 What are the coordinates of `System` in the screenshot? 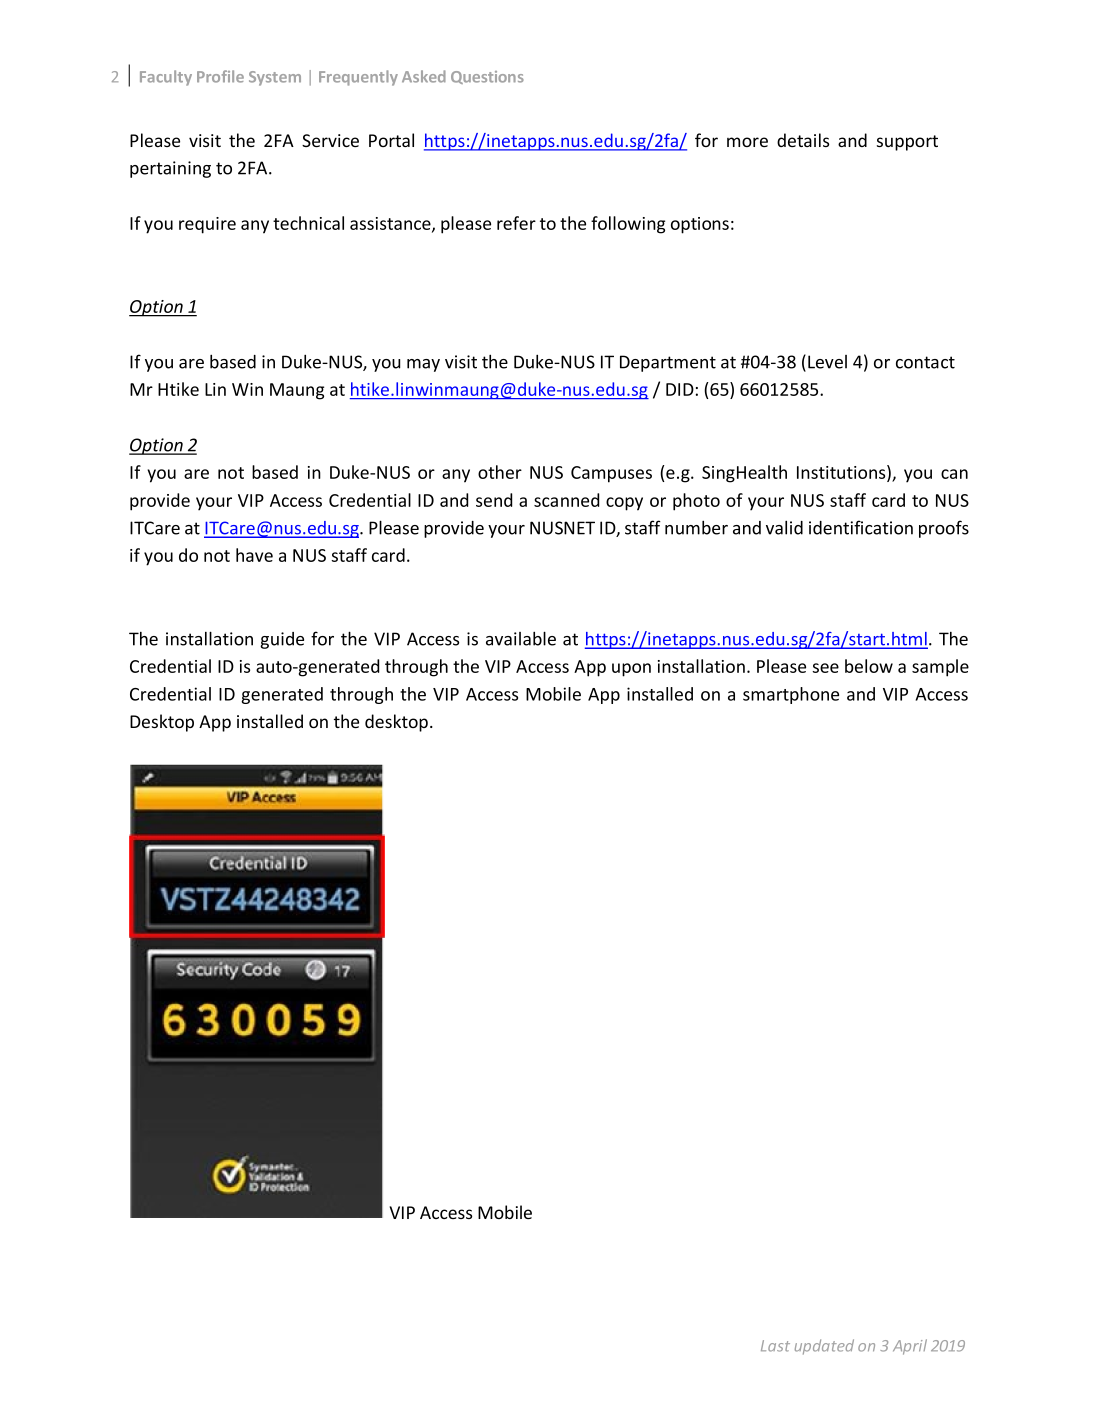 It's located at (275, 78).
